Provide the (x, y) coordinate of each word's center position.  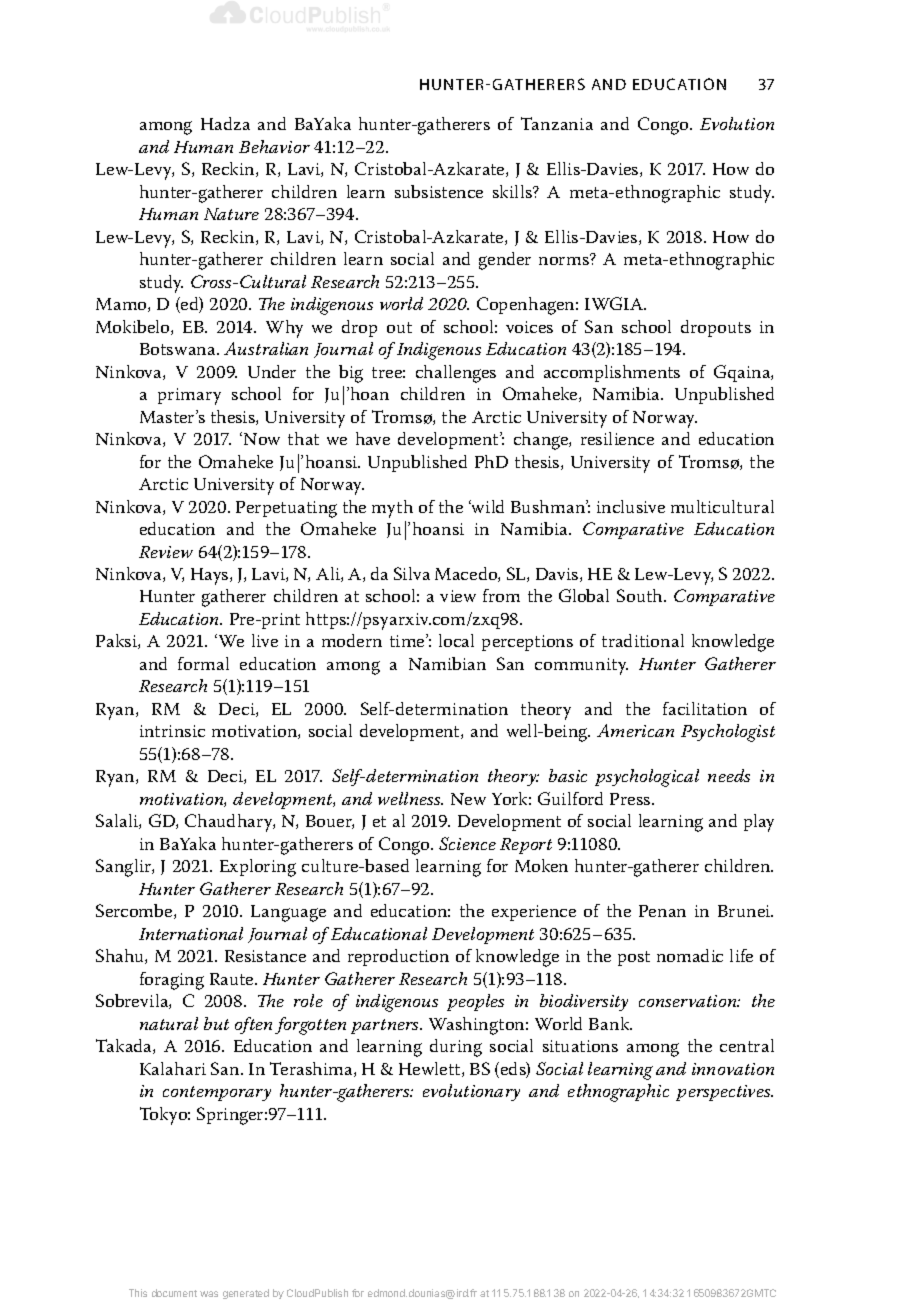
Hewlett (431, 1069)
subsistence (439, 191)
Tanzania (557, 123)
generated (246, 1294)
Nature (231, 214)
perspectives (724, 1093)
